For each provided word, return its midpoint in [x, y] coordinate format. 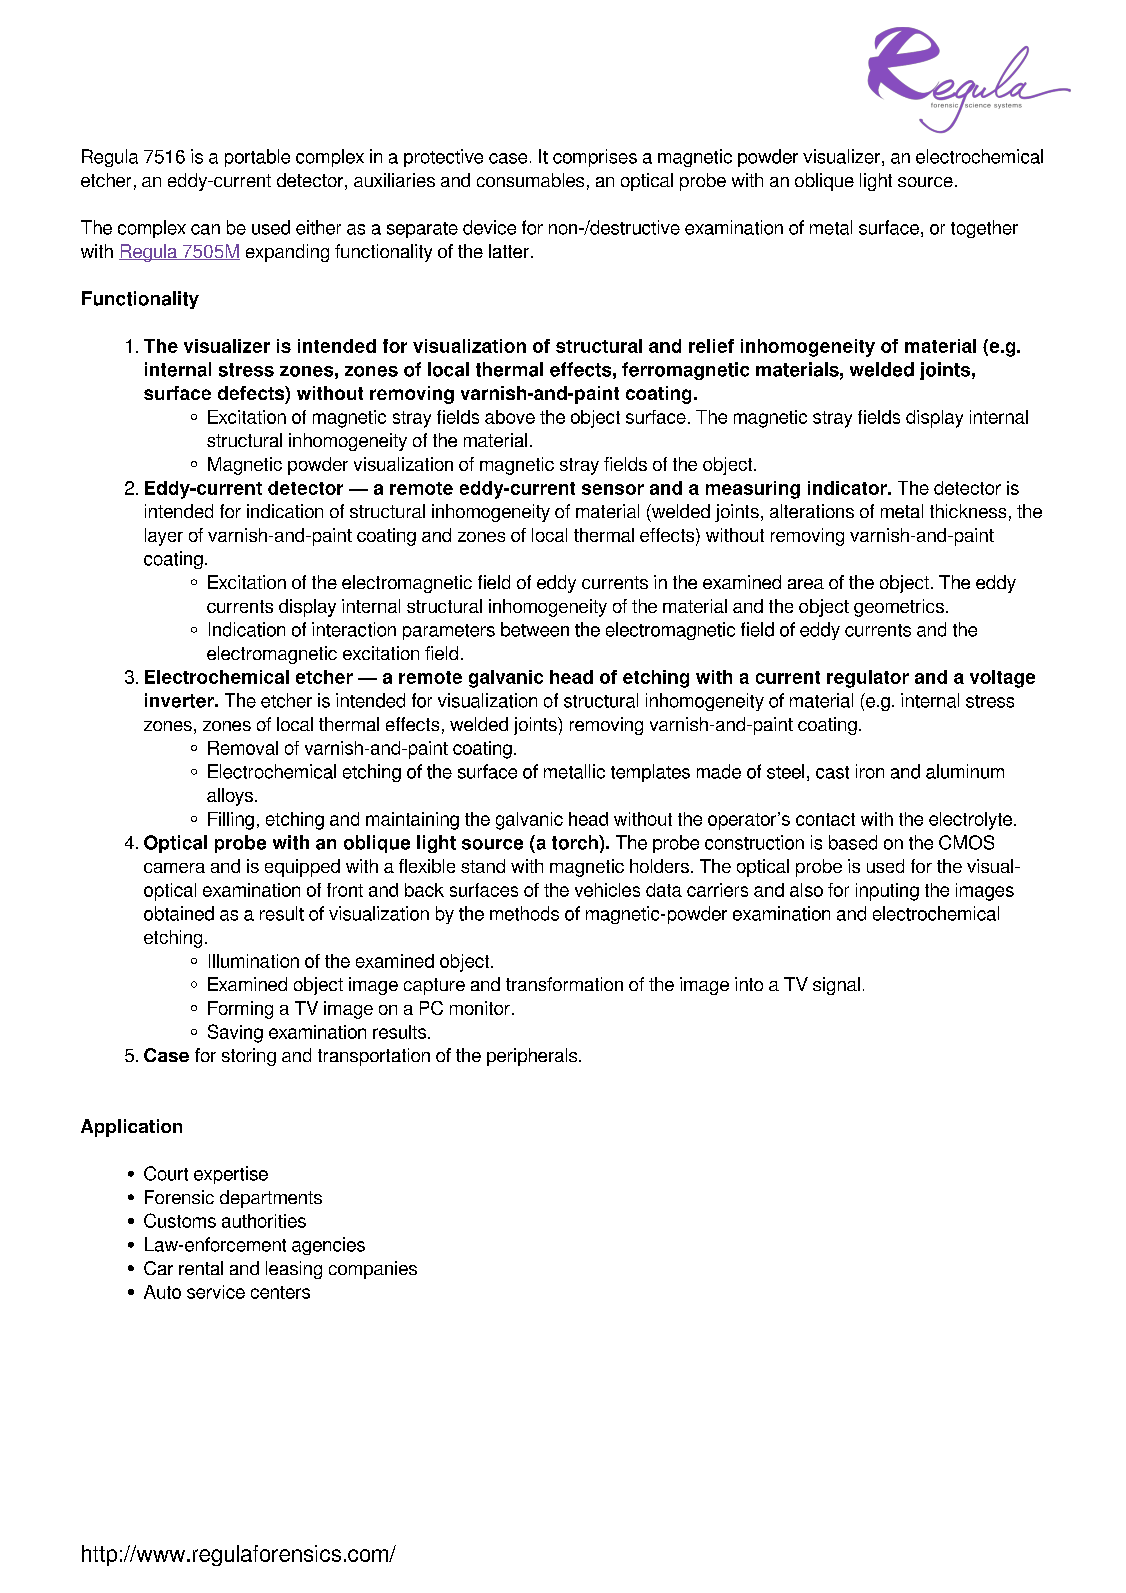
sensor [613, 489]
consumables [530, 180]
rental [201, 1268]
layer [164, 537]
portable [257, 158]
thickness [968, 511]
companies [373, 1270]
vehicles [607, 890]
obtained [179, 913]
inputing [887, 892]
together [984, 229]
